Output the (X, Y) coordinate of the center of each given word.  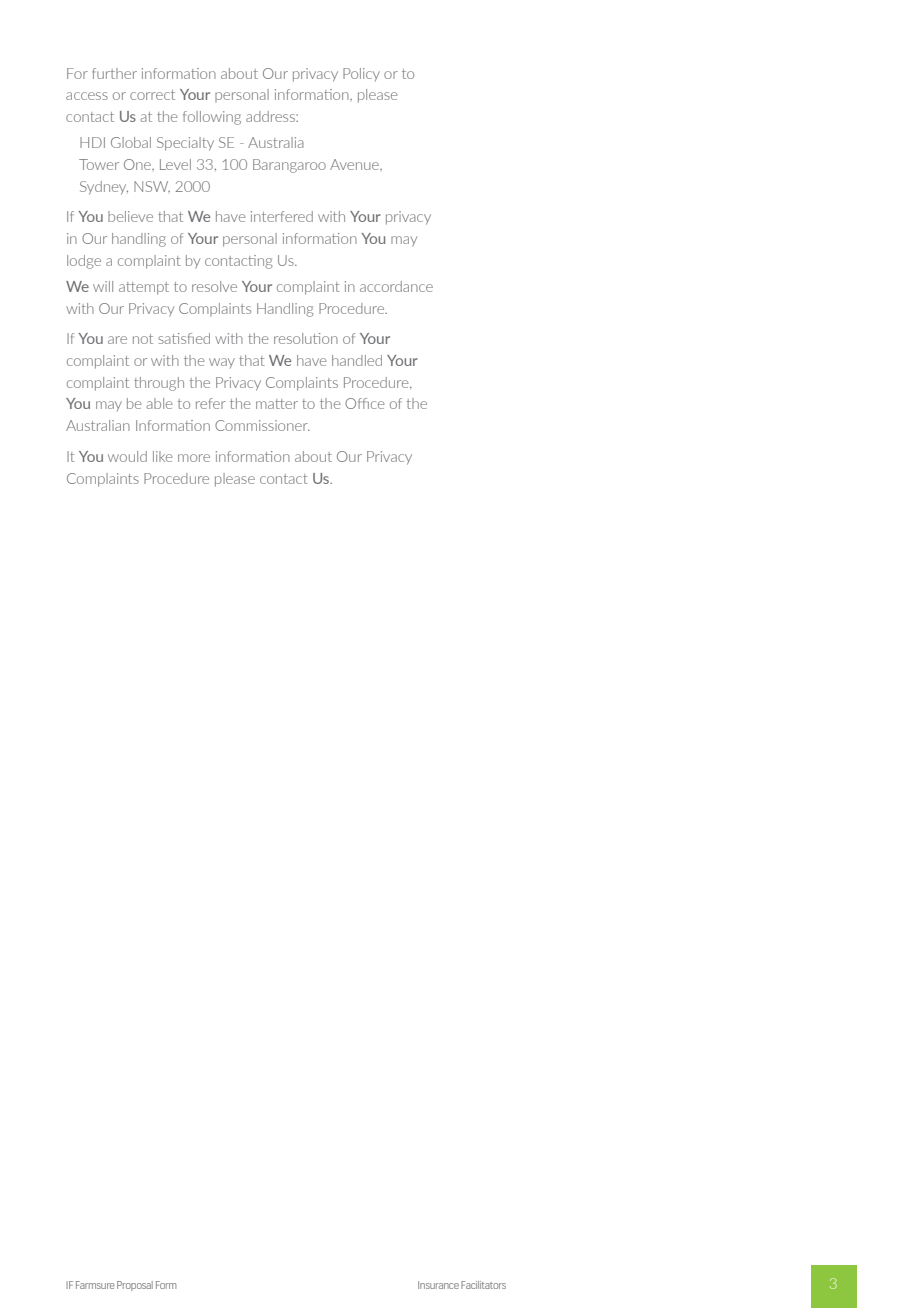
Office (364, 403)
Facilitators (483, 1285)
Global (131, 142)
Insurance (438, 1285)
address (271, 116)
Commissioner (262, 425)
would (127, 456)
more (194, 458)
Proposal (135, 1286)
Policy (361, 74)
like (162, 456)
